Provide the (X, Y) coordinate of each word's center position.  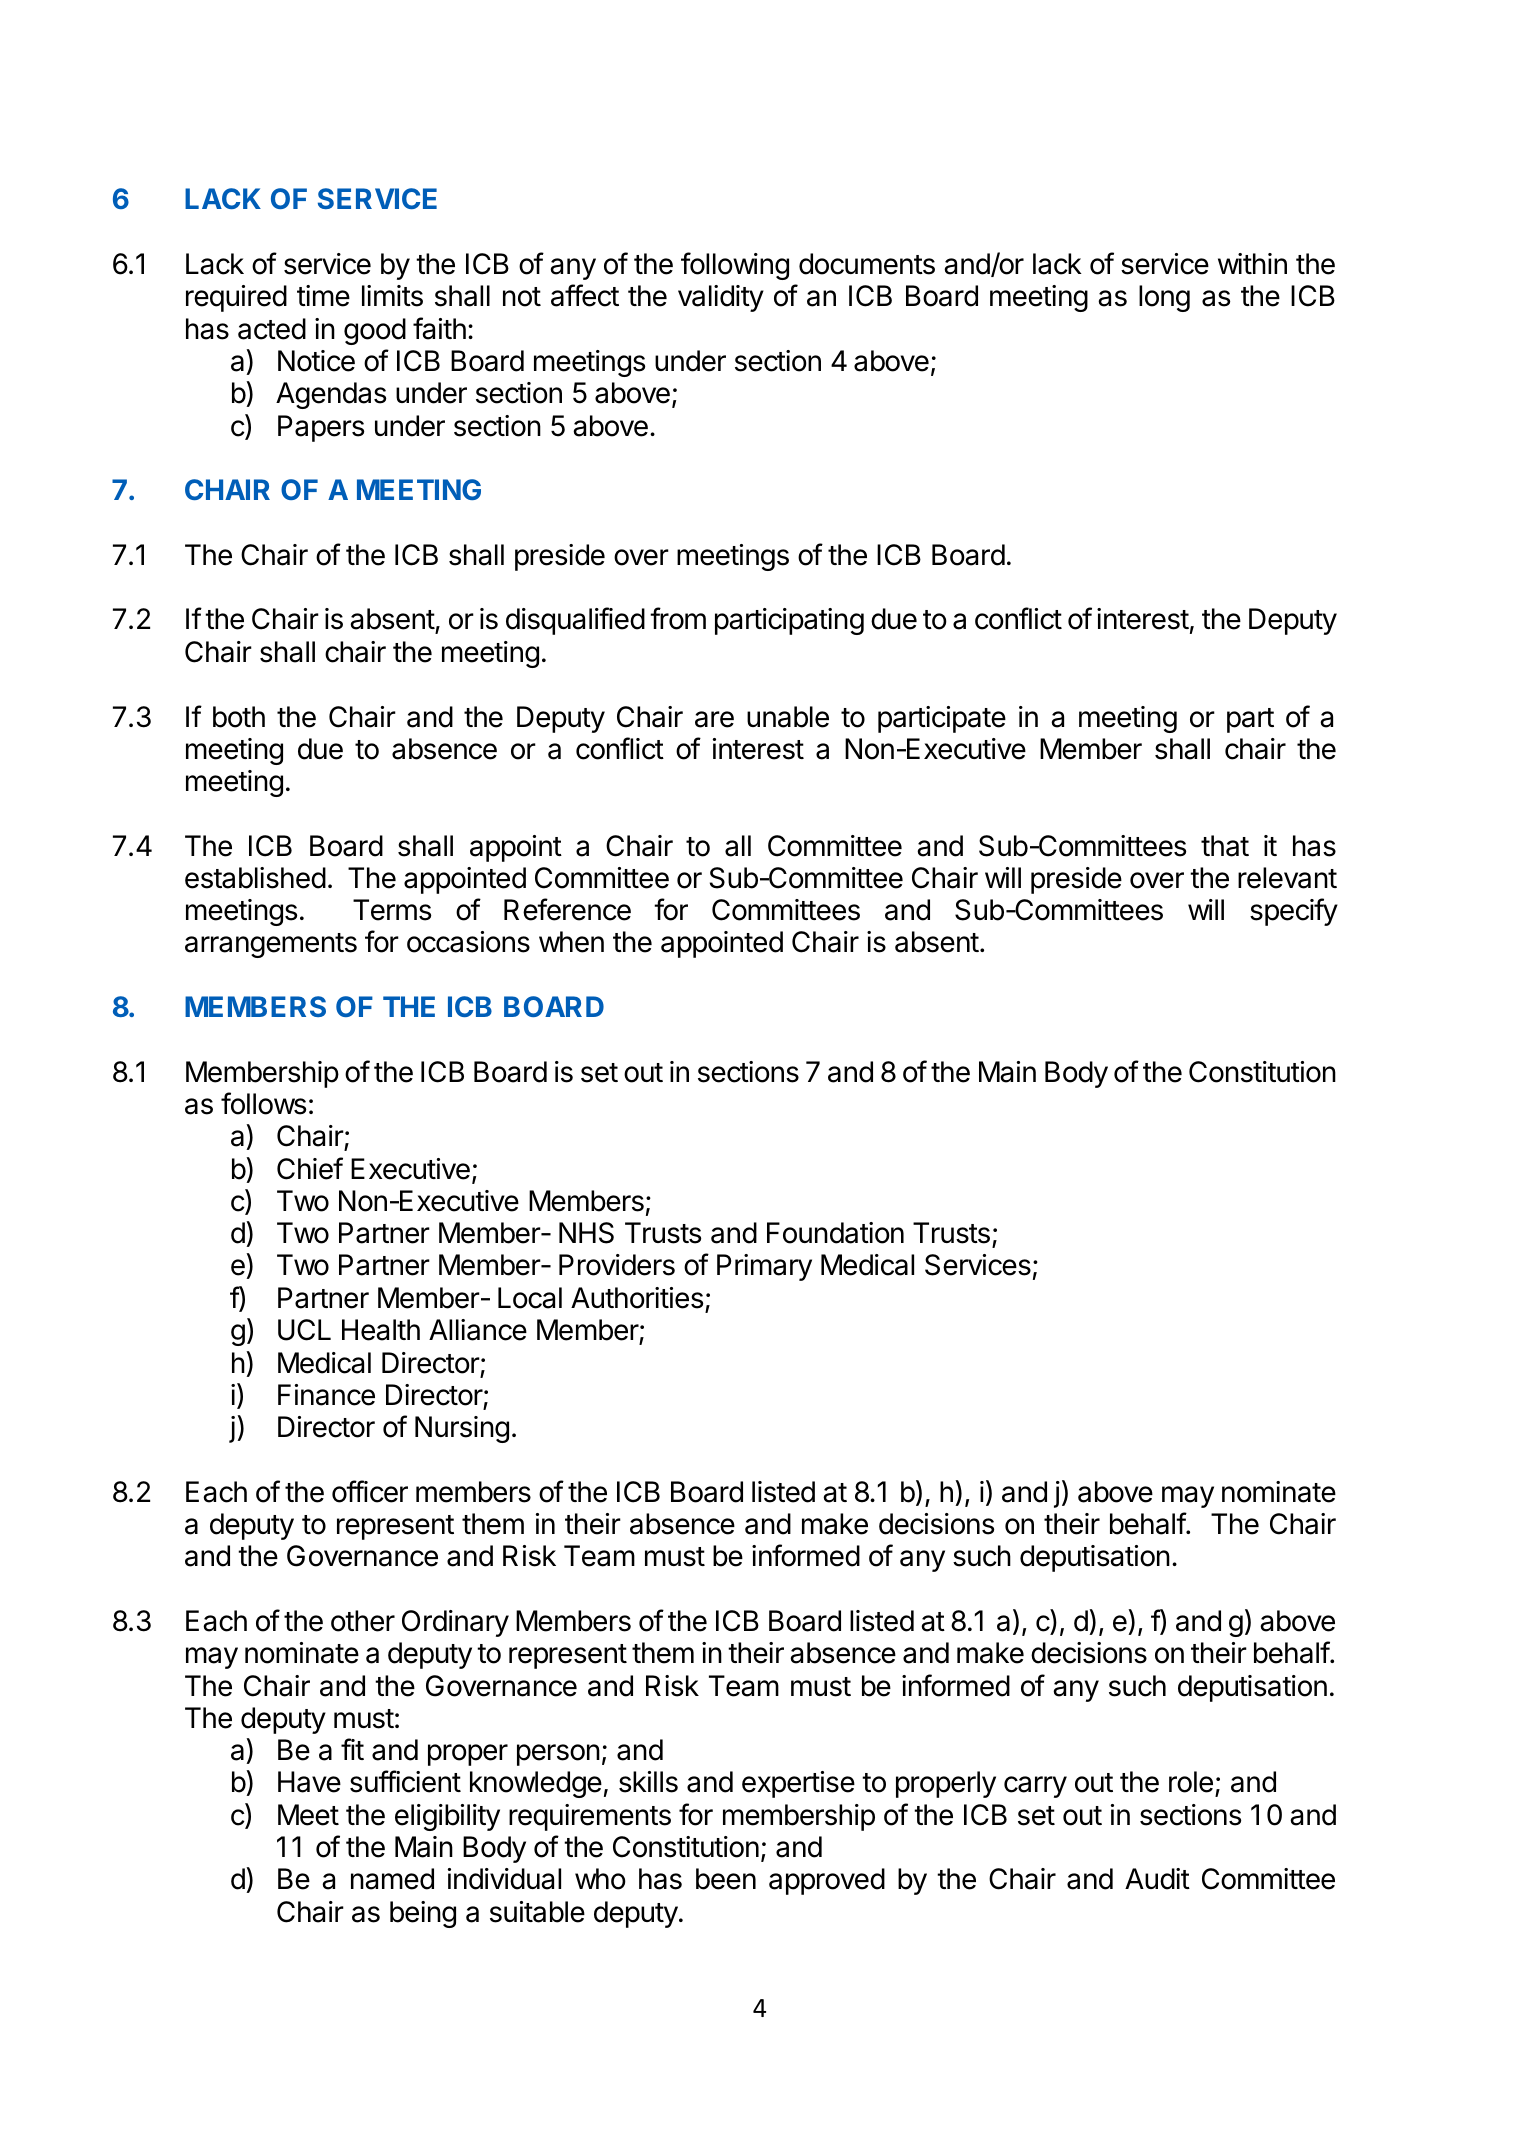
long (1164, 298)
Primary (764, 1267)
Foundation (835, 1233)
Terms (392, 910)
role (1191, 1782)
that (1225, 846)
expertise (798, 1784)
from (678, 618)
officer (370, 1491)
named (392, 1879)
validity (721, 298)
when (571, 942)
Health (381, 1330)
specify (1294, 912)
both (239, 717)
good (375, 331)
